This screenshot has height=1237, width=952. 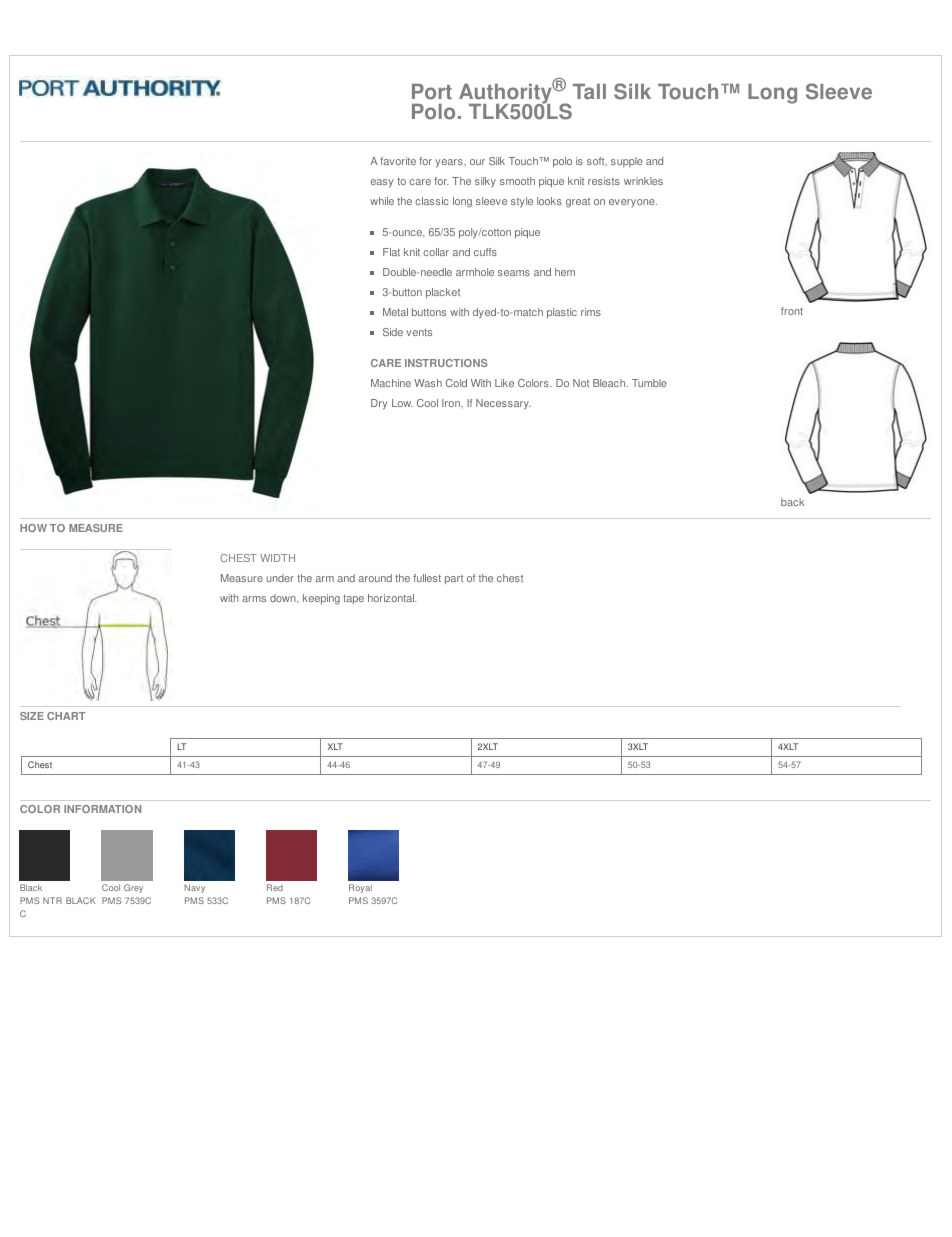 I want to click on Grey, so click(x=133, y=888).
